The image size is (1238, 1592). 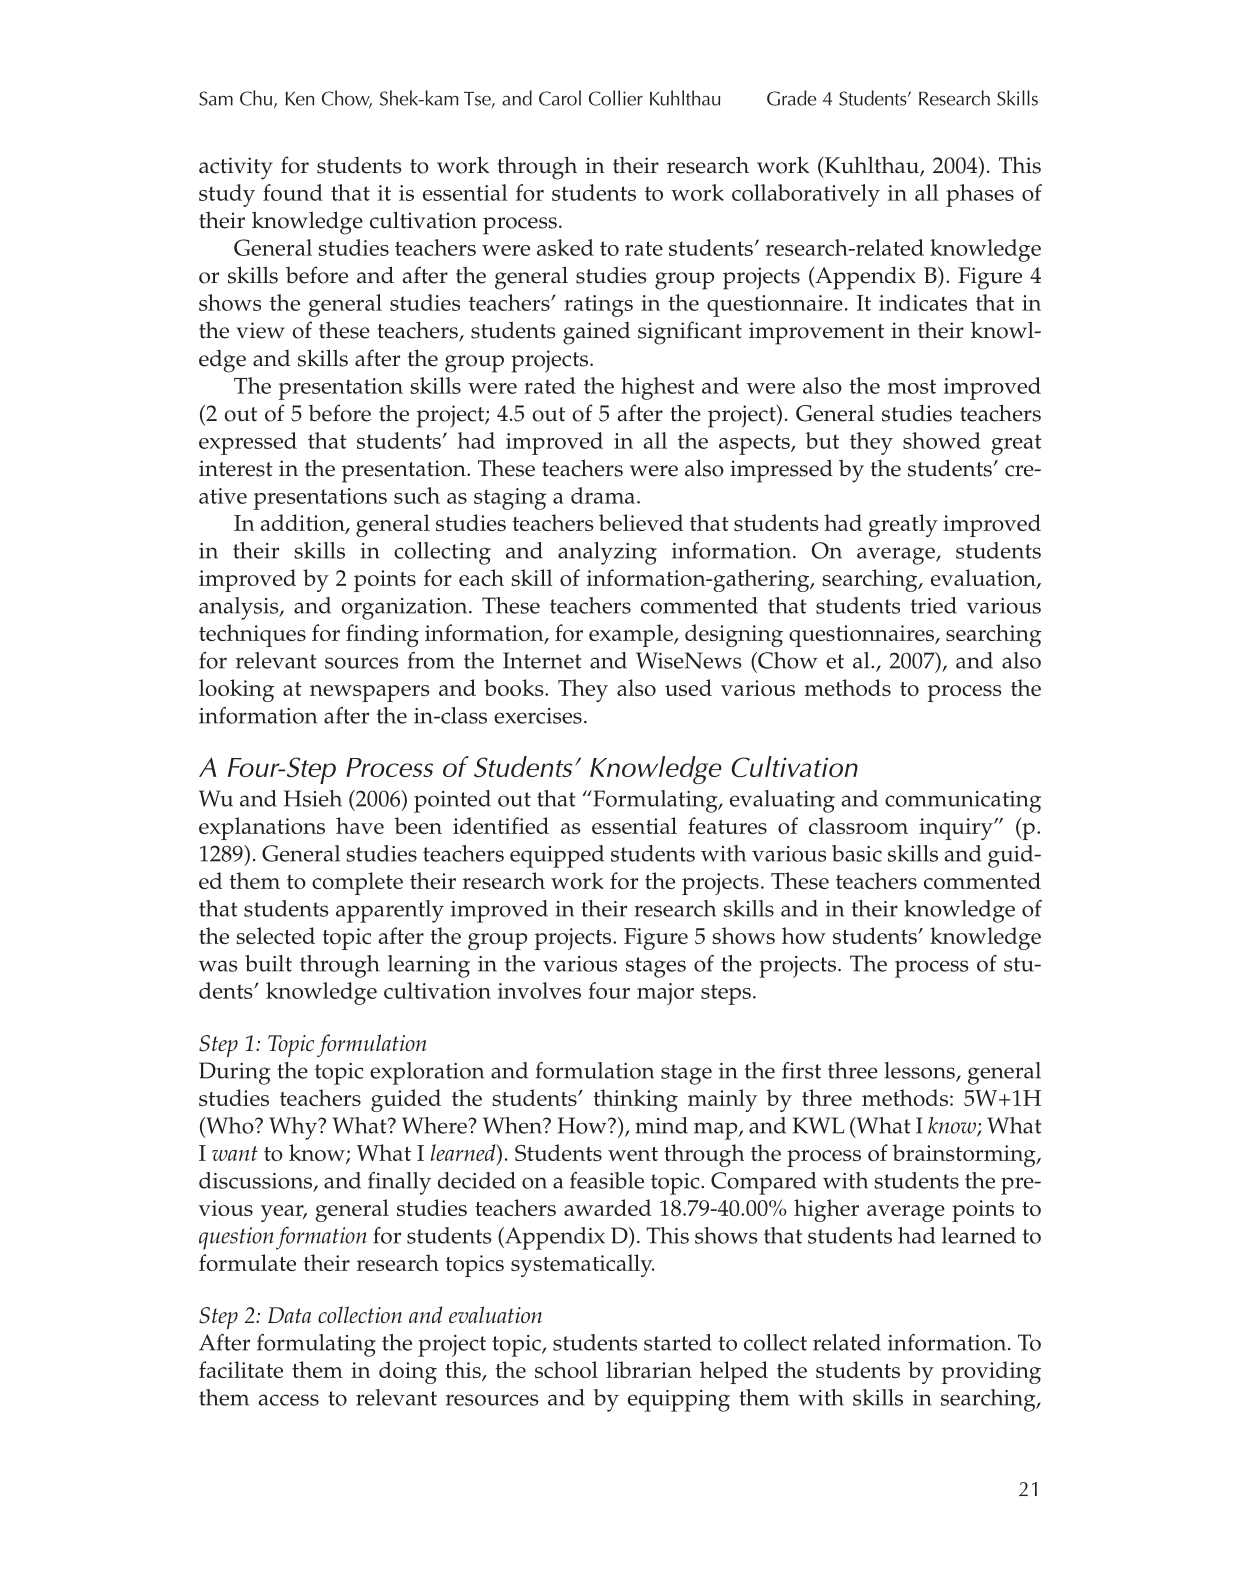 I want to click on Ken, so click(x=300, y=99).
